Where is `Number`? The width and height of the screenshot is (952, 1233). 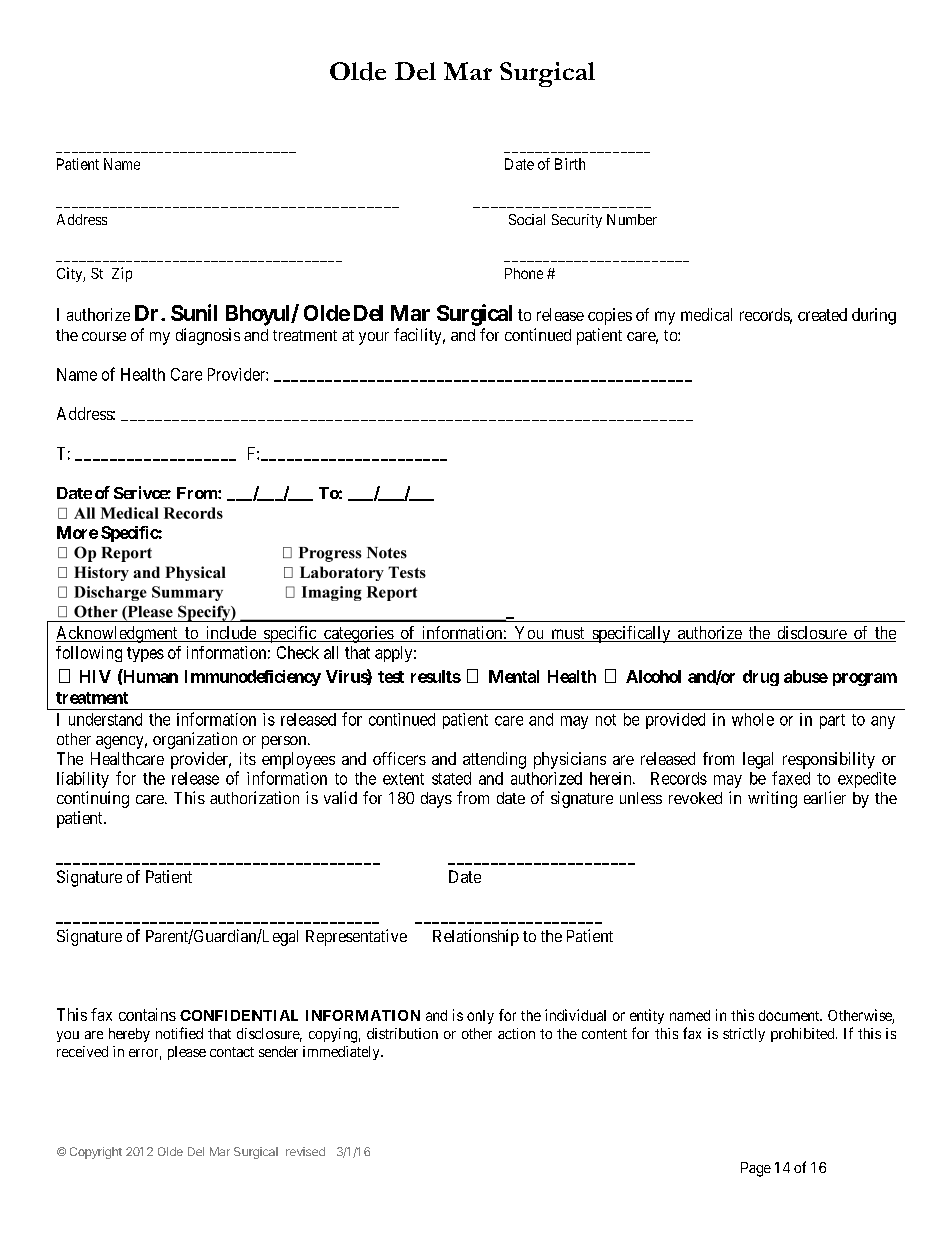 Number is located at coordinates (632, 219).
